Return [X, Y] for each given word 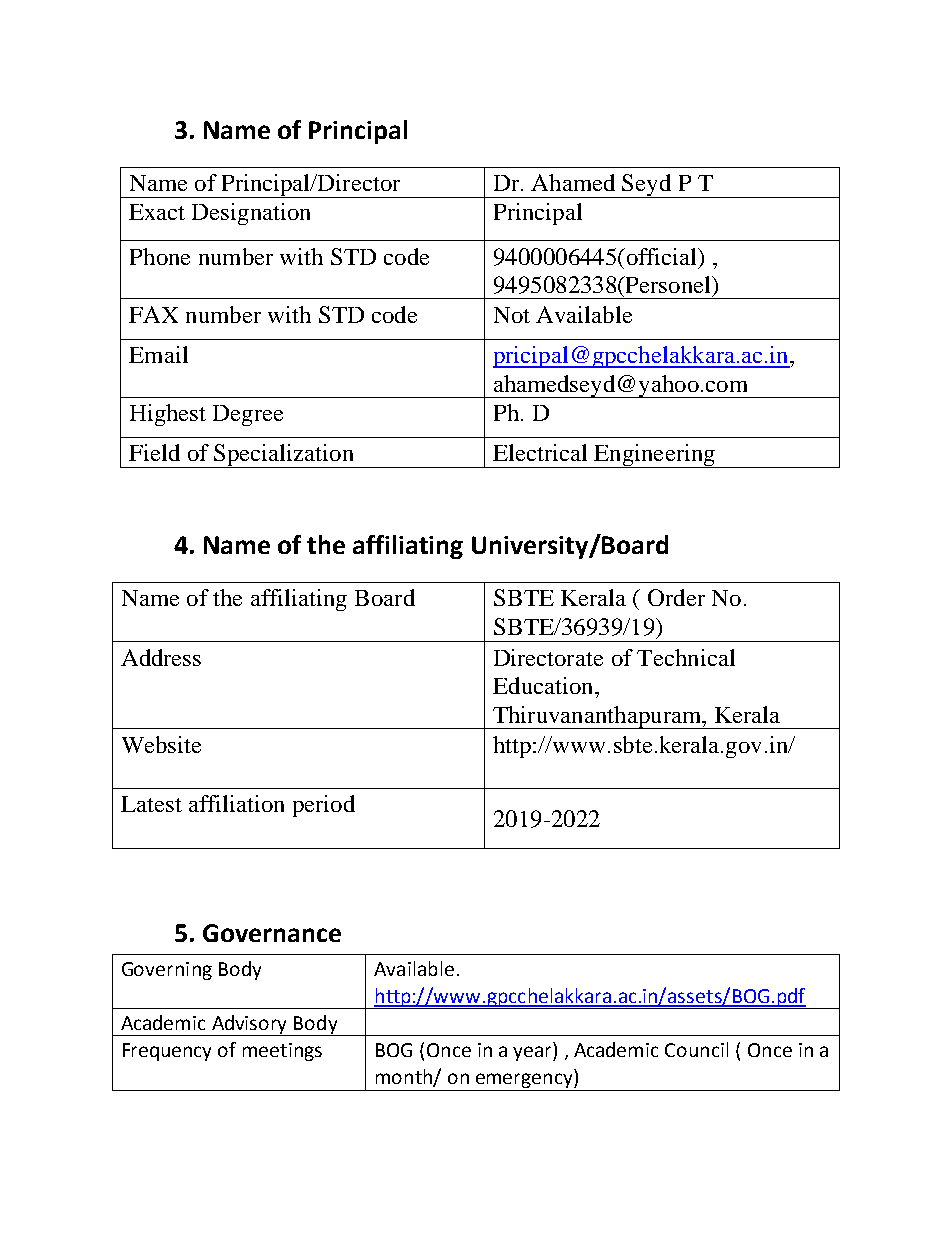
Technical [686, 657]
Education [544, 685]
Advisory [250, 1025]
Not [512, 315]
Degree [248, 415]
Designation [251, 214]
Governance [272, 933]
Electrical [540, 452]
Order [676, 597]
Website [161, 744]
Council [696, 1049]
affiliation [236, 803]
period [324, 806]
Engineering [654, 456]
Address [161, 657]
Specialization [284, 456]
